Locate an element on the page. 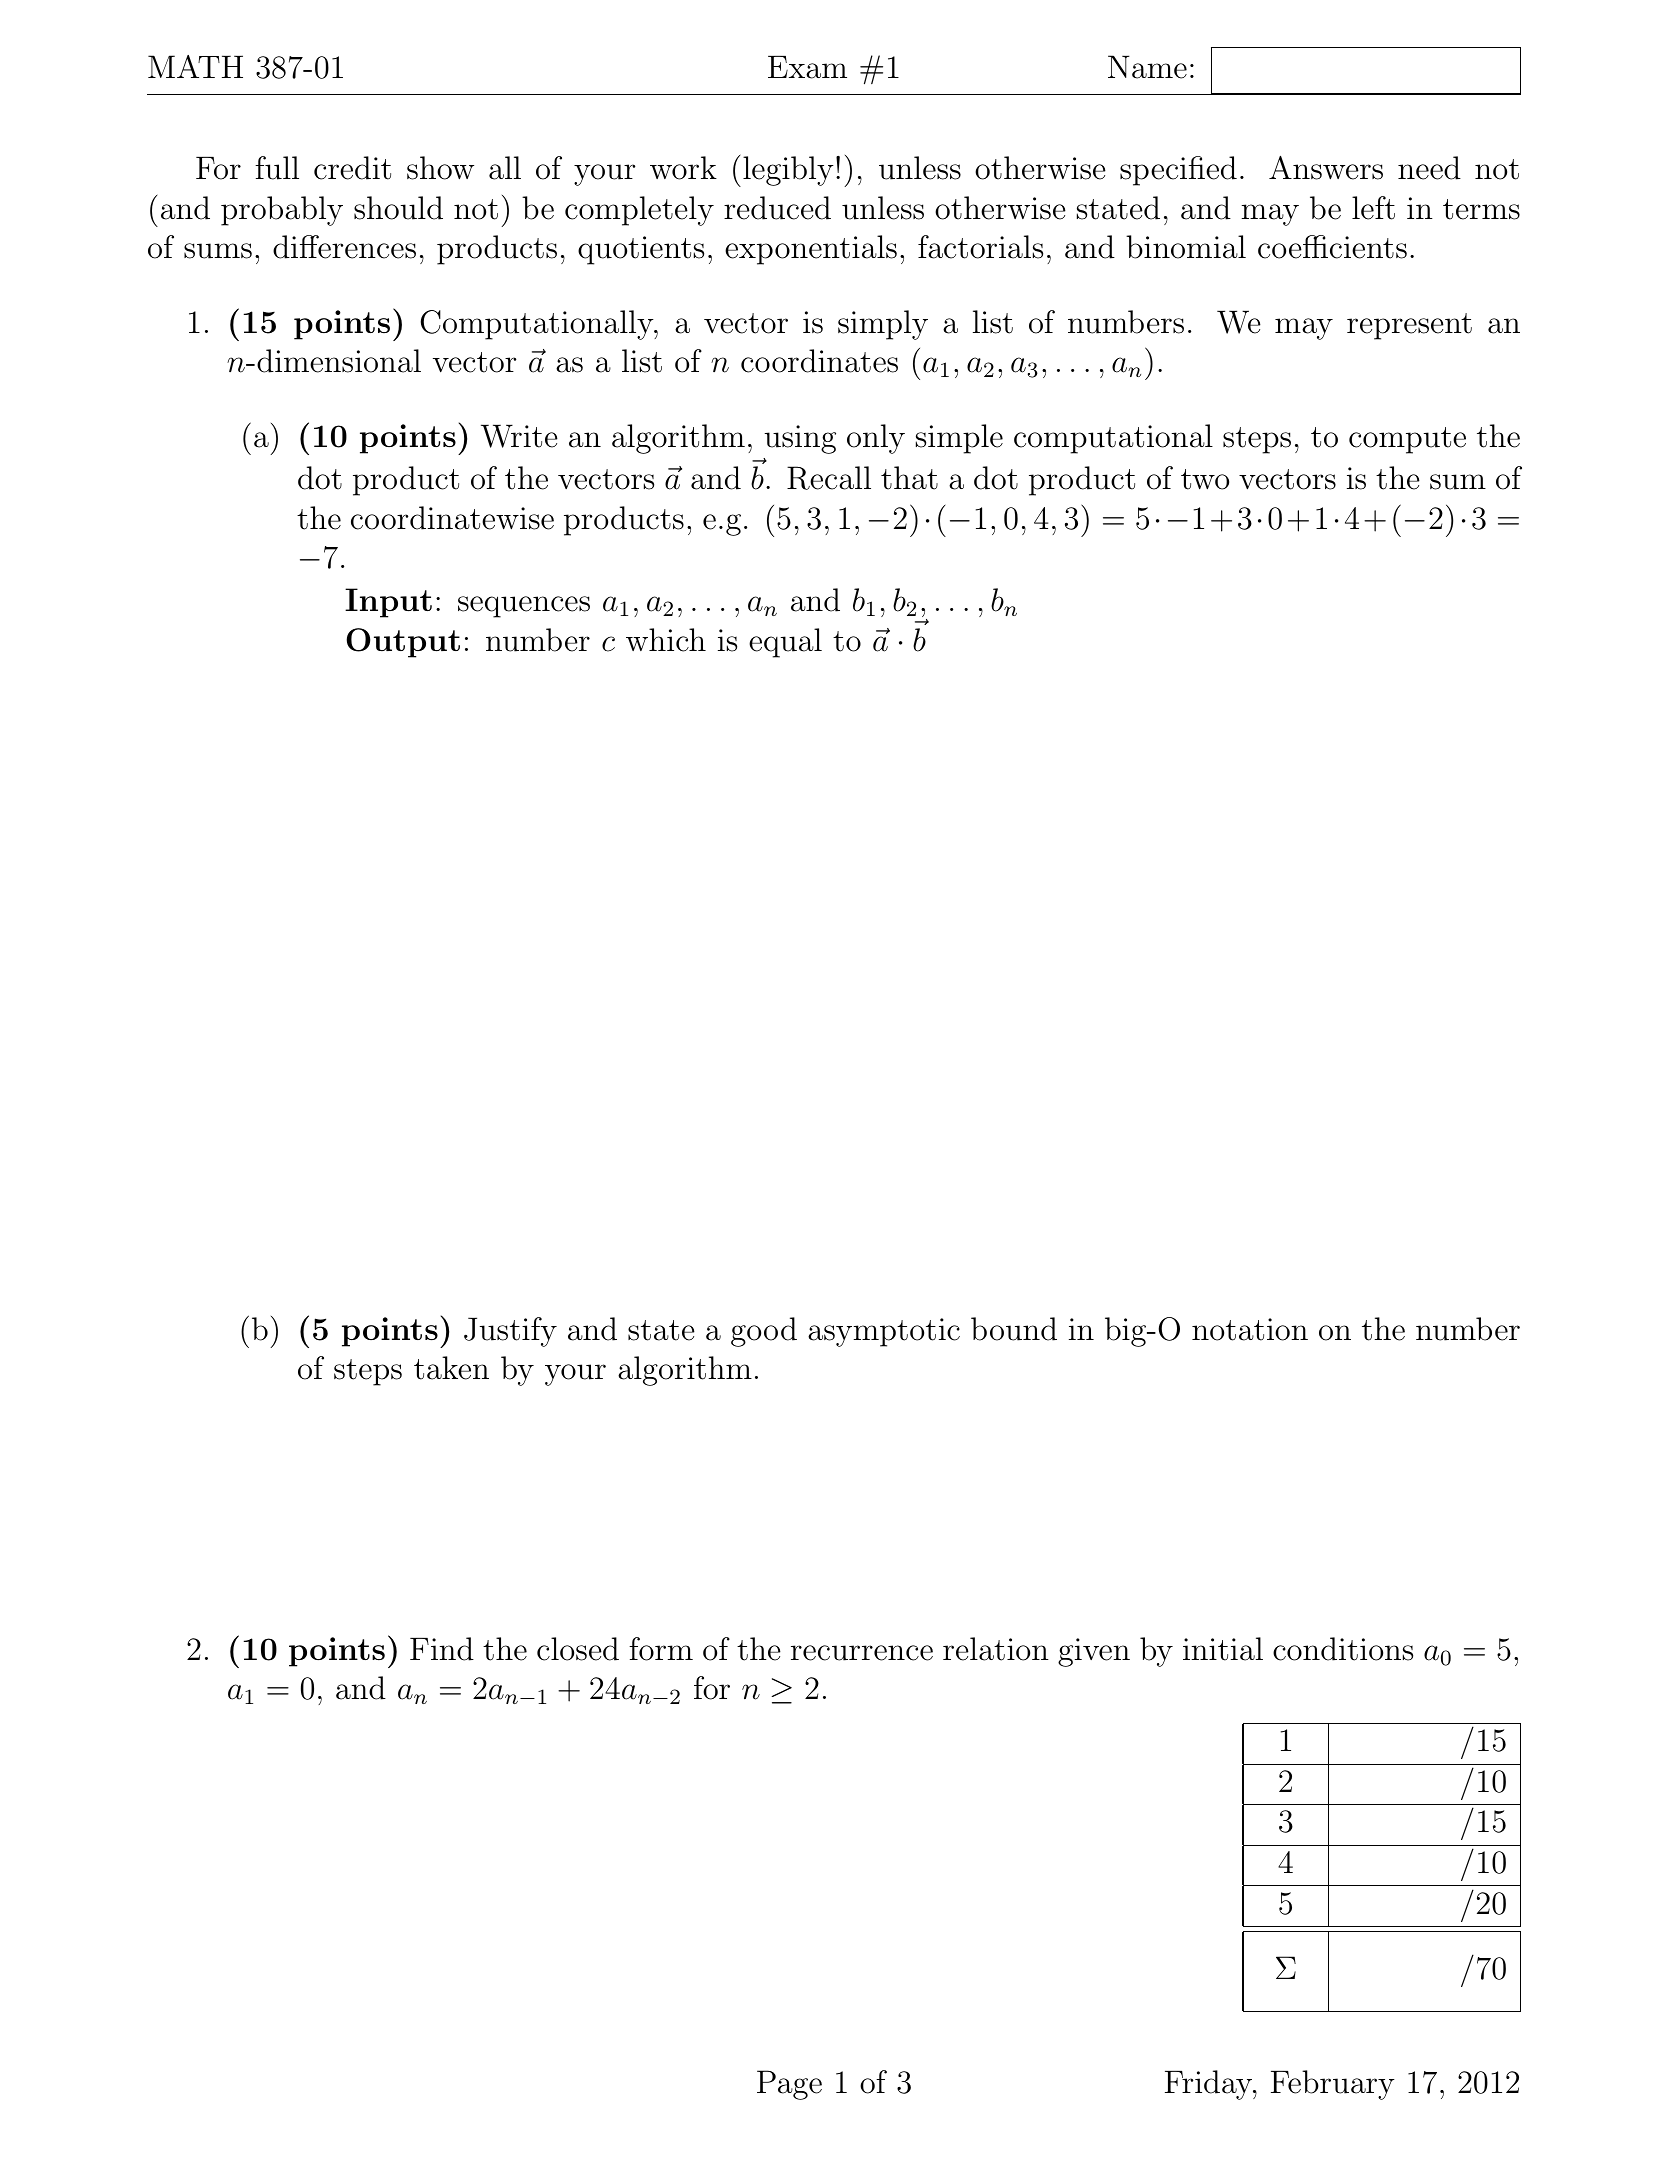  taken is located at coordinates (451, 1368).
